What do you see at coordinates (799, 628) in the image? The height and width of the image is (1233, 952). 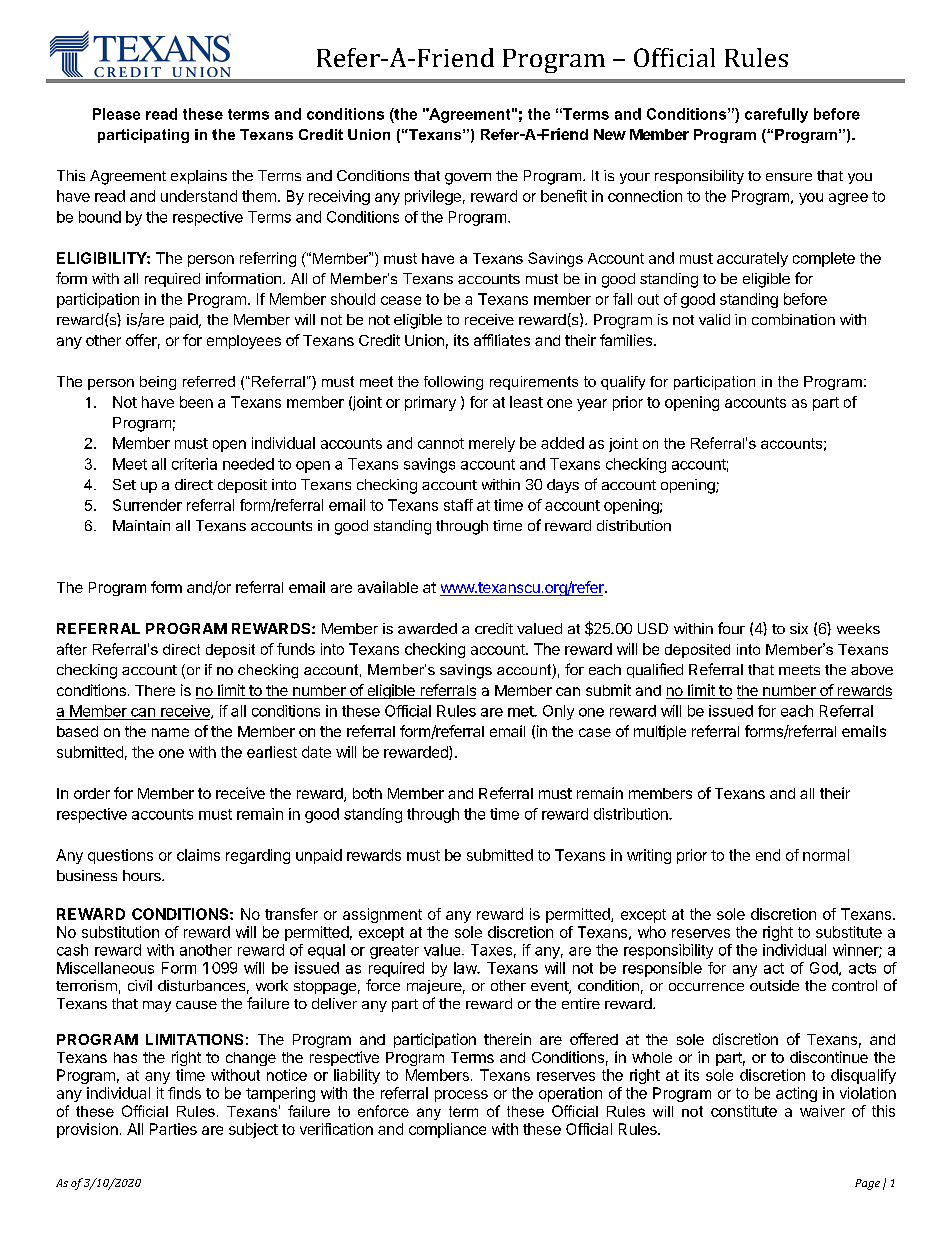 I see `six` at bounding box center [799, 628].
